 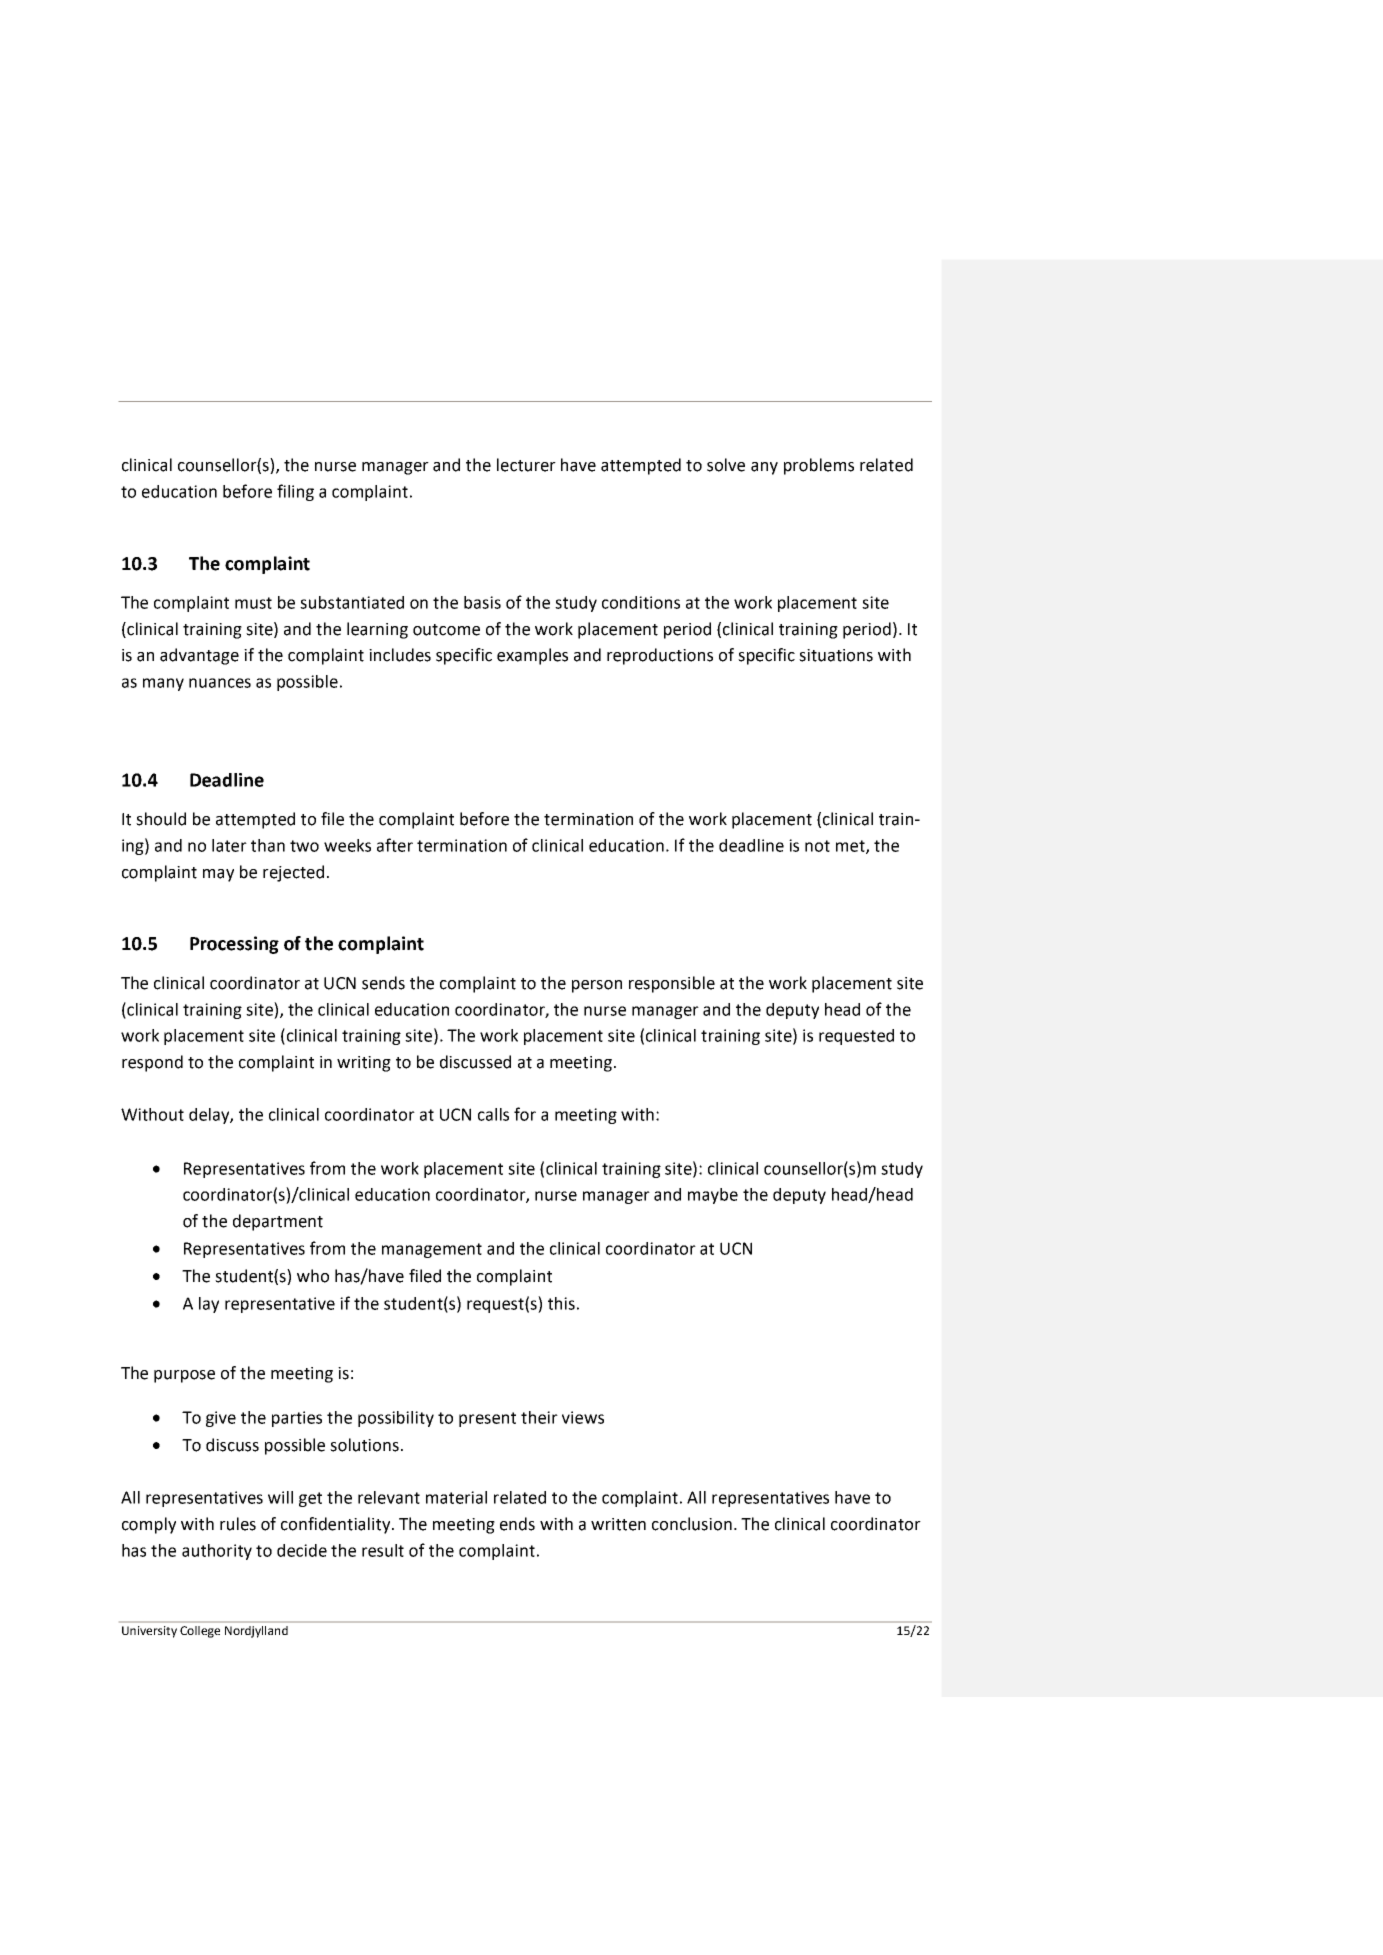 I want to click on conclusion, so click(x=692, y=1524).
